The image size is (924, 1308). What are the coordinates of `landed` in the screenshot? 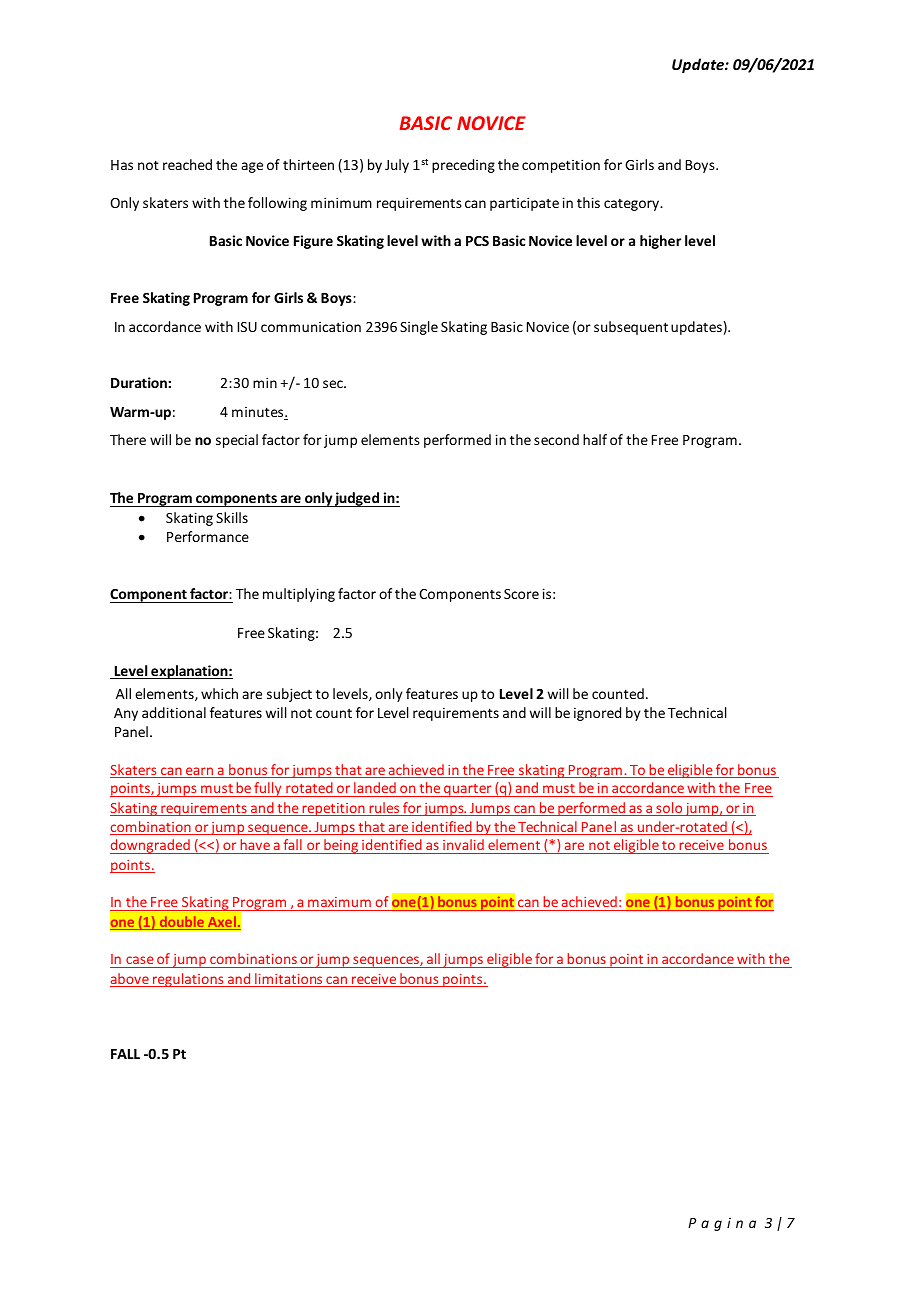 It's located at (375, 789).
